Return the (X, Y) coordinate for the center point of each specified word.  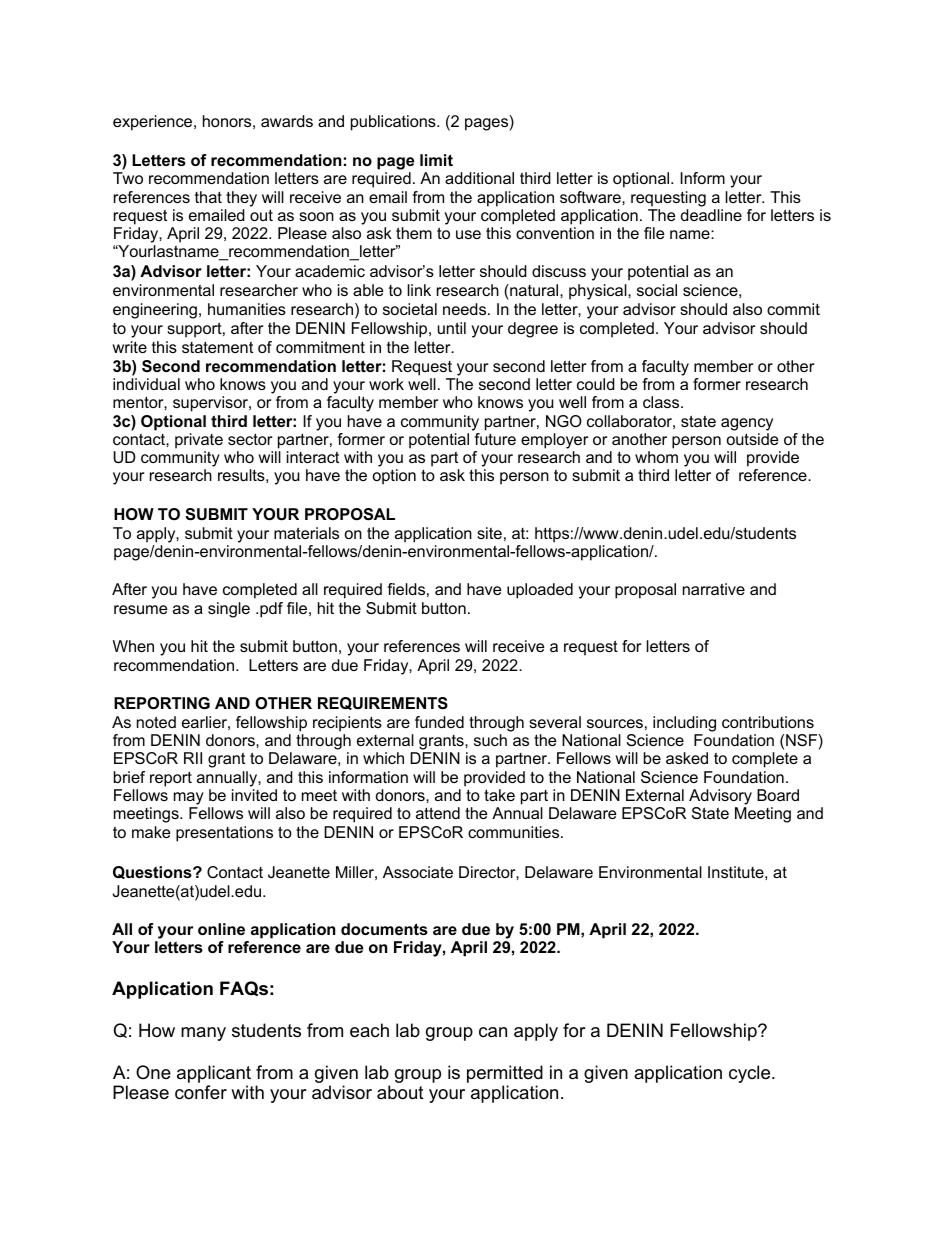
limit (436, 160)
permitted (505, 1075)
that (208, 197)
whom (656, 457)
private (199, 441)
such (490, 740)
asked (687, 758)
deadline (711, 215)
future (495, 439)
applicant (214, 1075)
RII (193, 758)
